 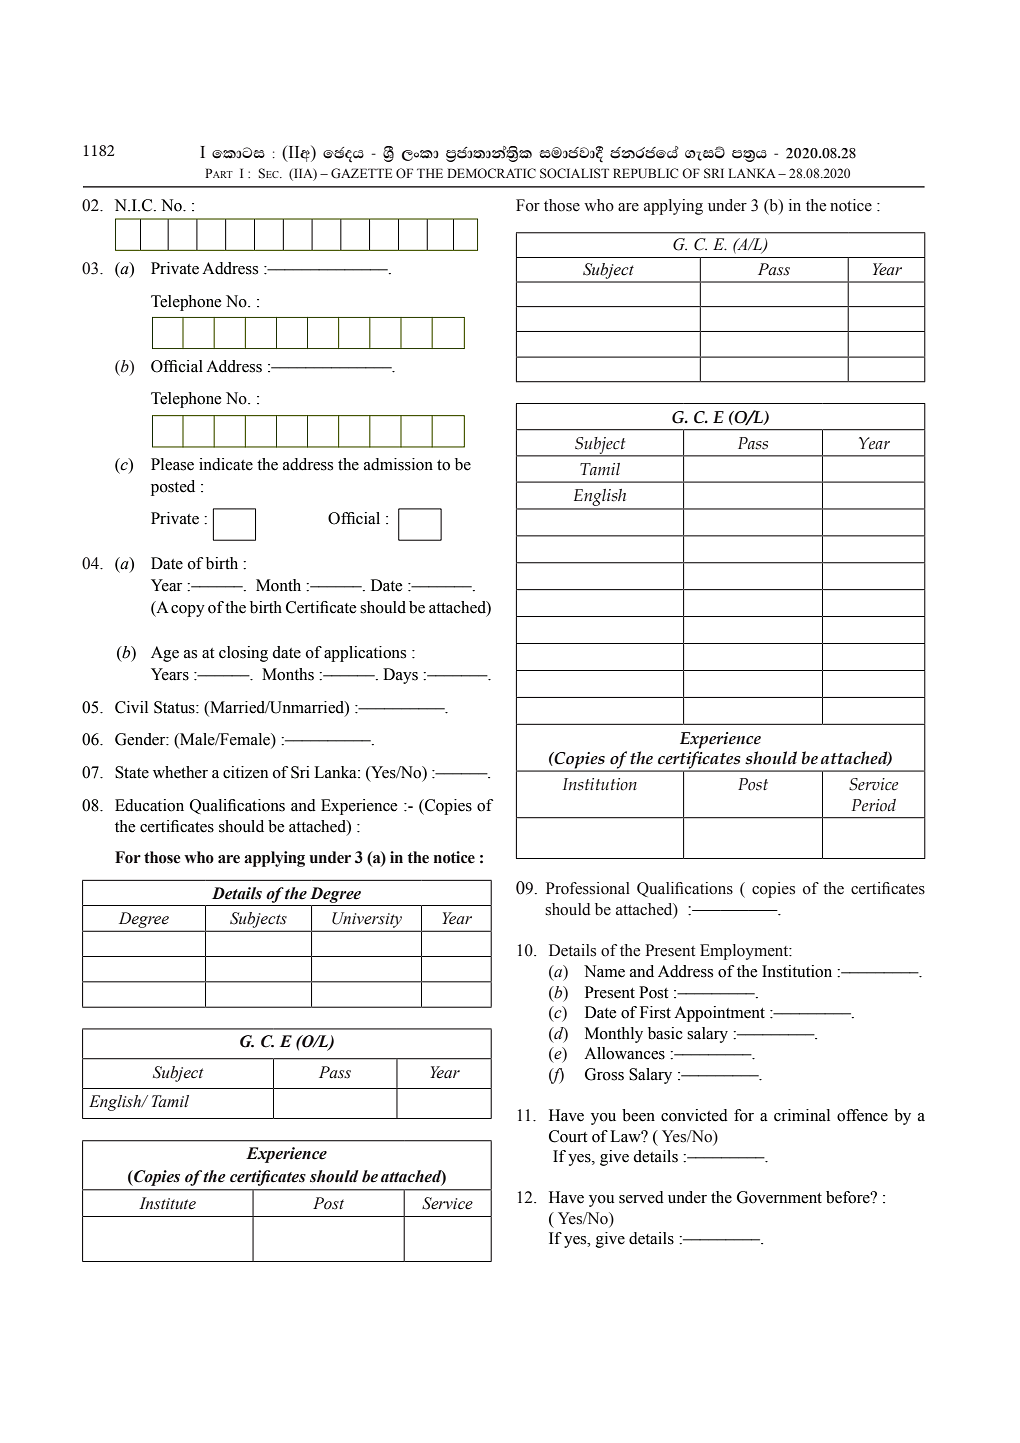 What do you see at coordinates (568, 1136) in the screenshot?
I see `Court` at bounding box center [568, 1136].
